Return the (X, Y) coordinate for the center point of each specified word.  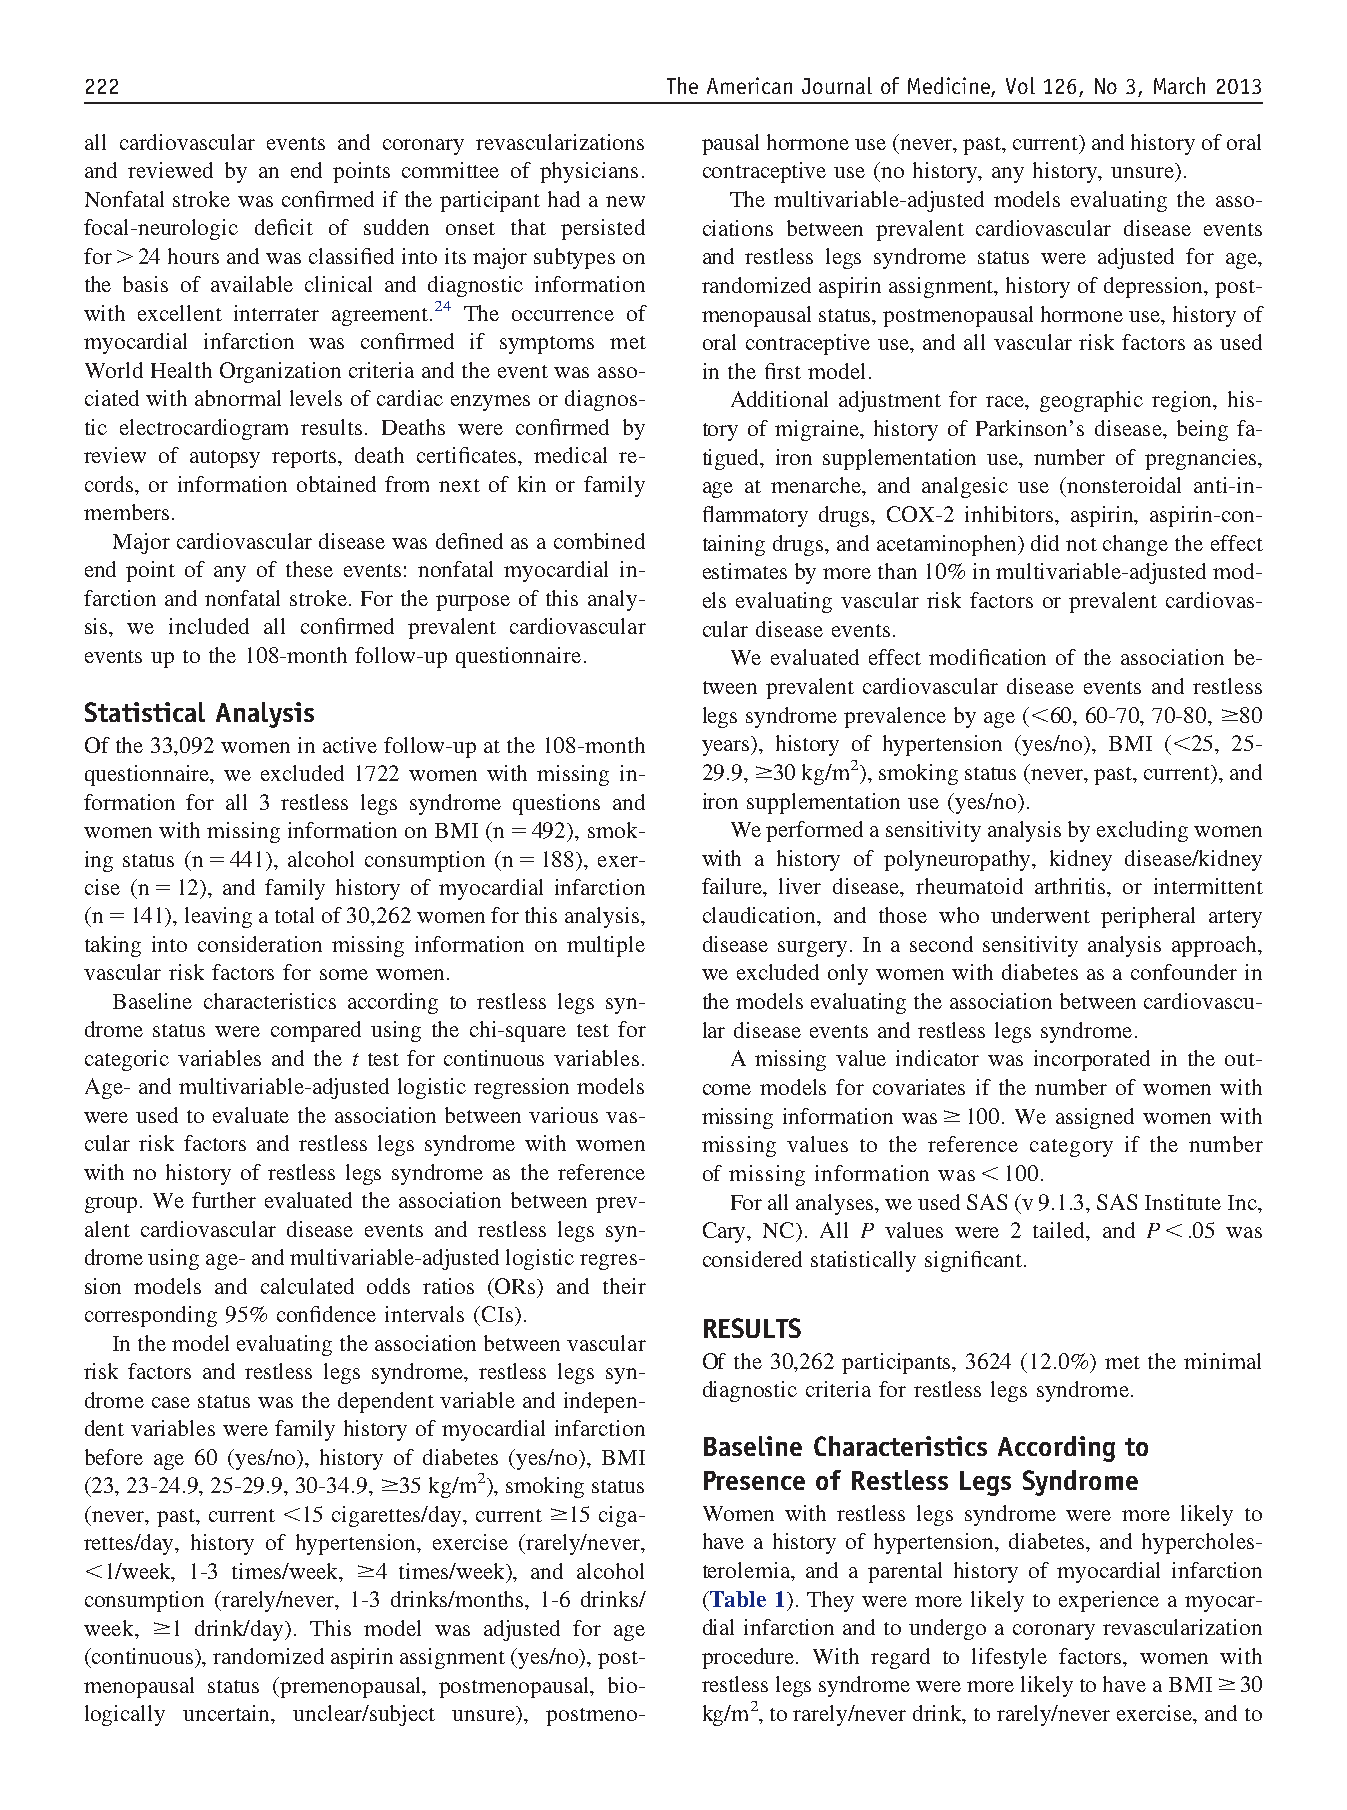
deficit (284, 227)
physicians (589, 172)
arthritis (1071, 886)
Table (737, 1599)
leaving (218, 917)
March (1179, 85)
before (114, 1457)
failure (733, 887)
